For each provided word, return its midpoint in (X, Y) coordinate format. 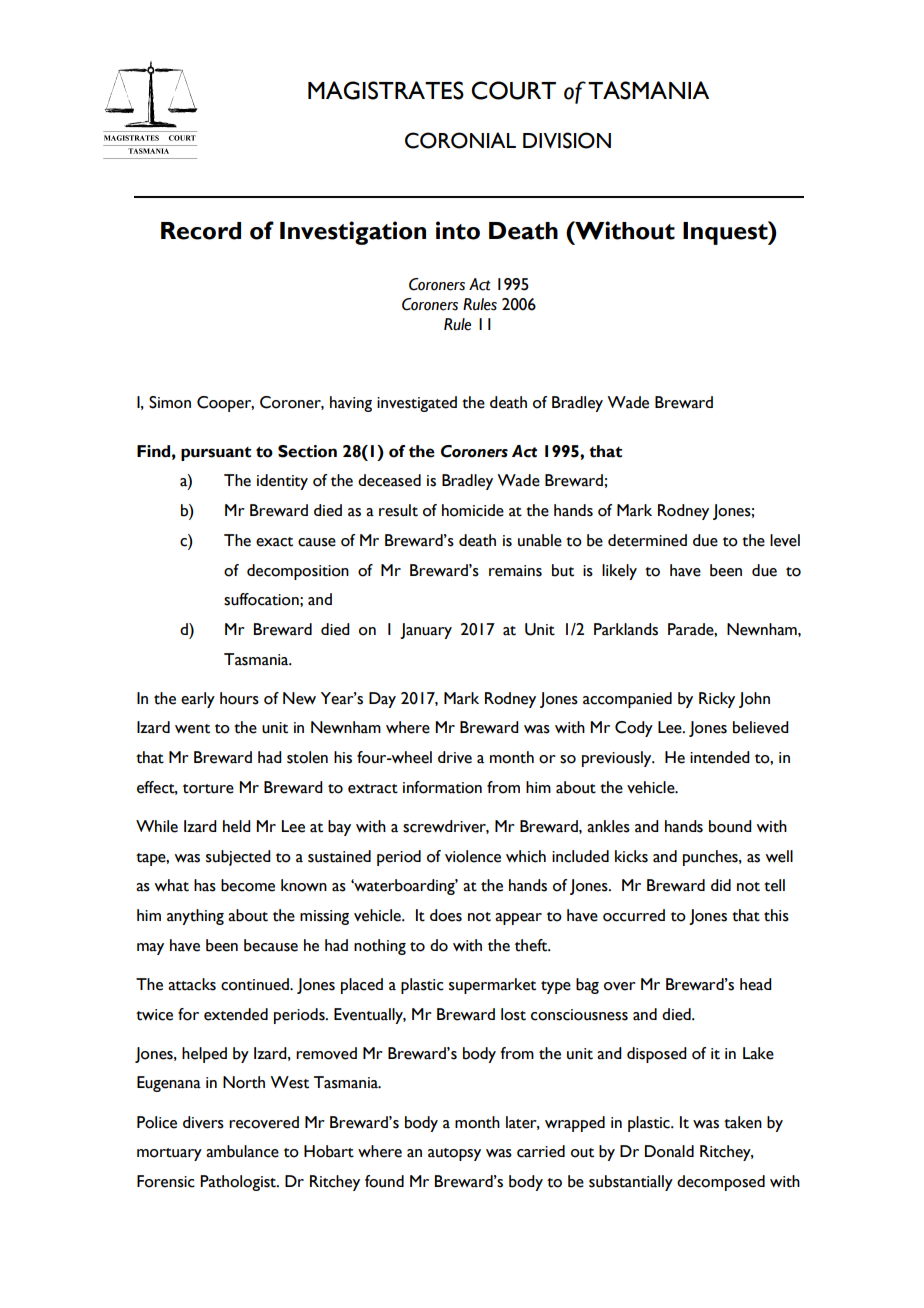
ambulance (242, 1151)
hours (239, 698)
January (426, 631)
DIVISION (567, 140)
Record (201, 231)
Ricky (717, 700)
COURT (513, 90)
